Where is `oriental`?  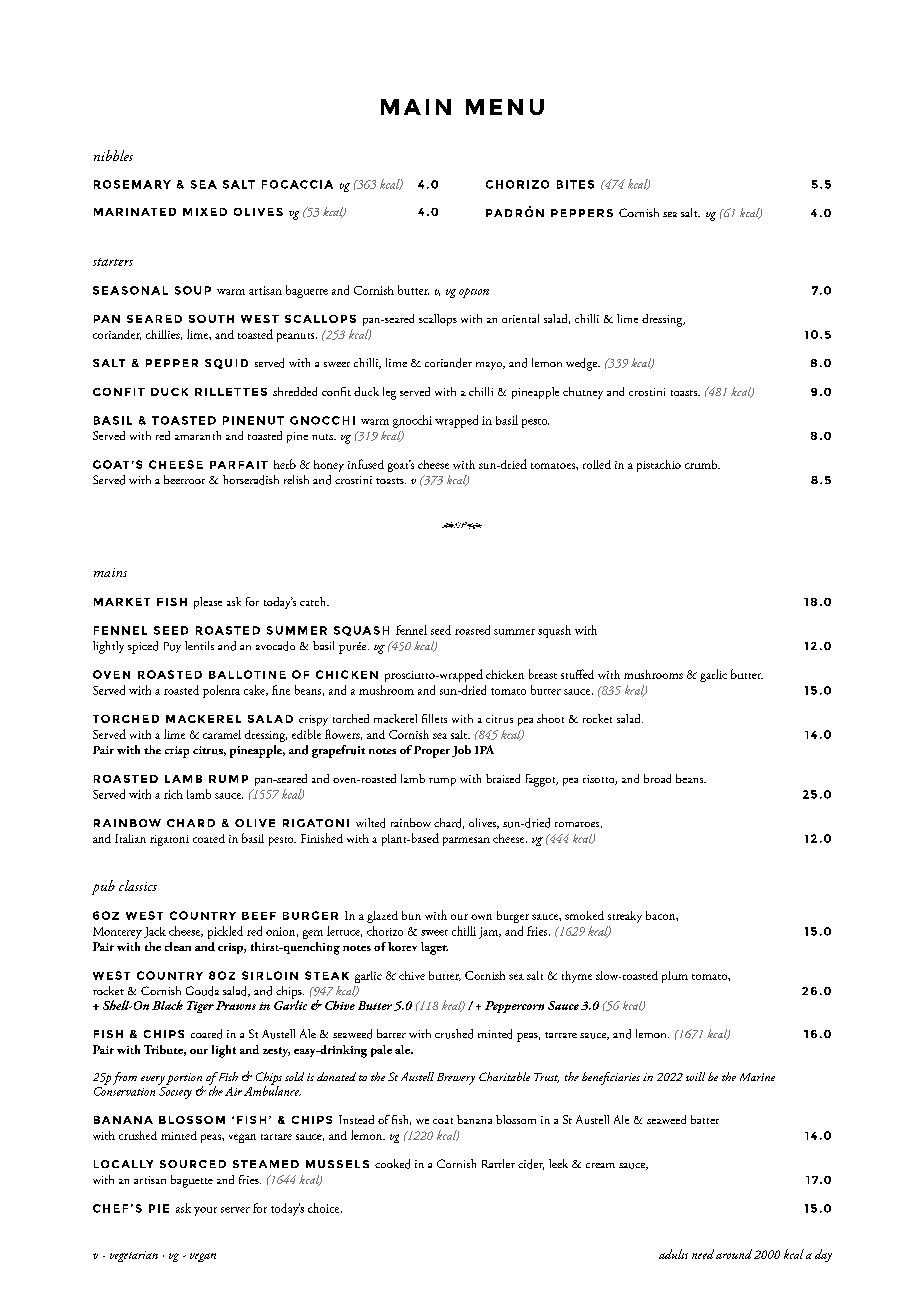
oriental is located at coordinates (520, 318).
